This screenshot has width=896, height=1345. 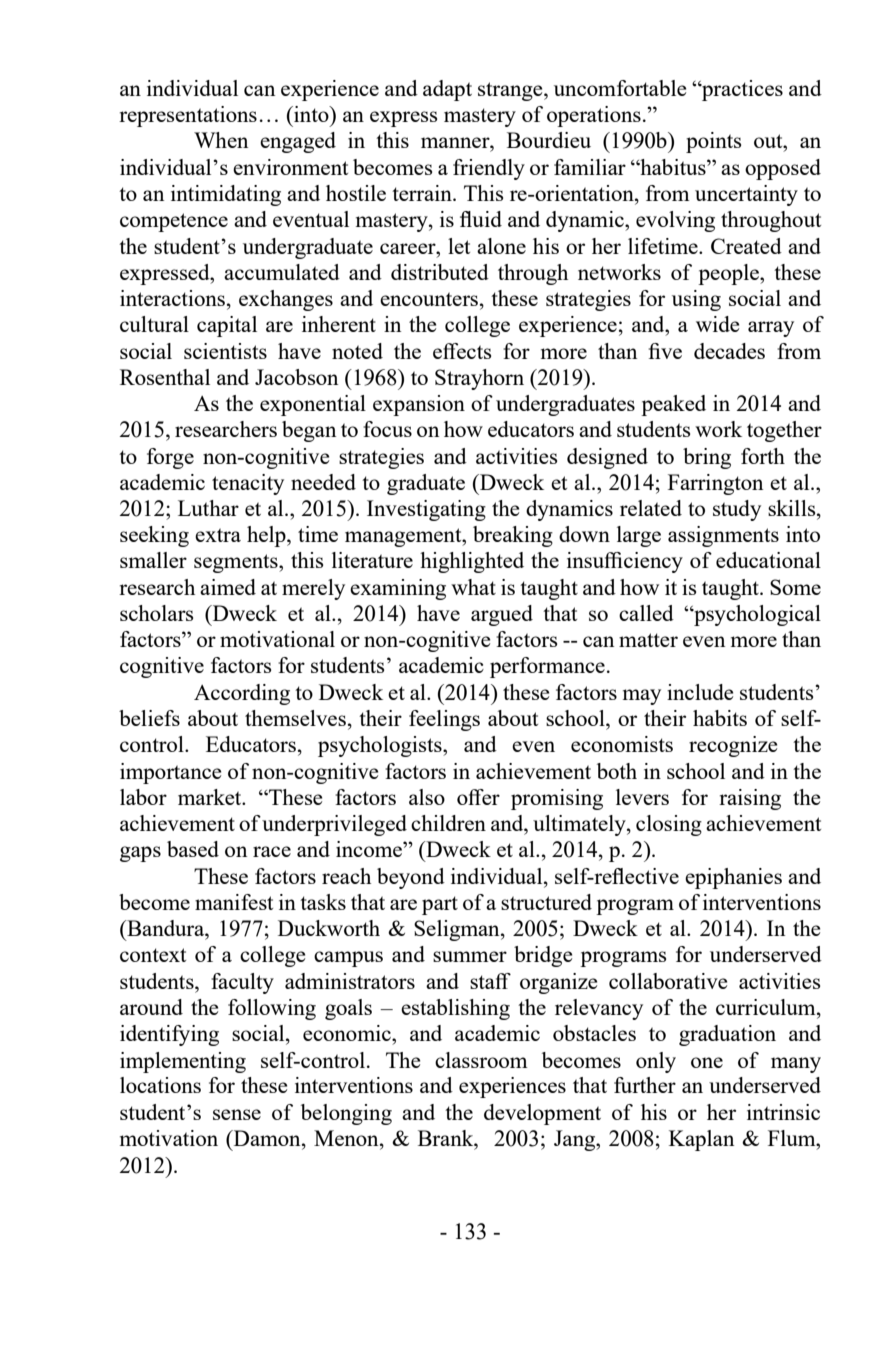 What do you see at coordinates (440, 272) in the screenshot?
I see `distributed` at bounding box center [440, 272].
